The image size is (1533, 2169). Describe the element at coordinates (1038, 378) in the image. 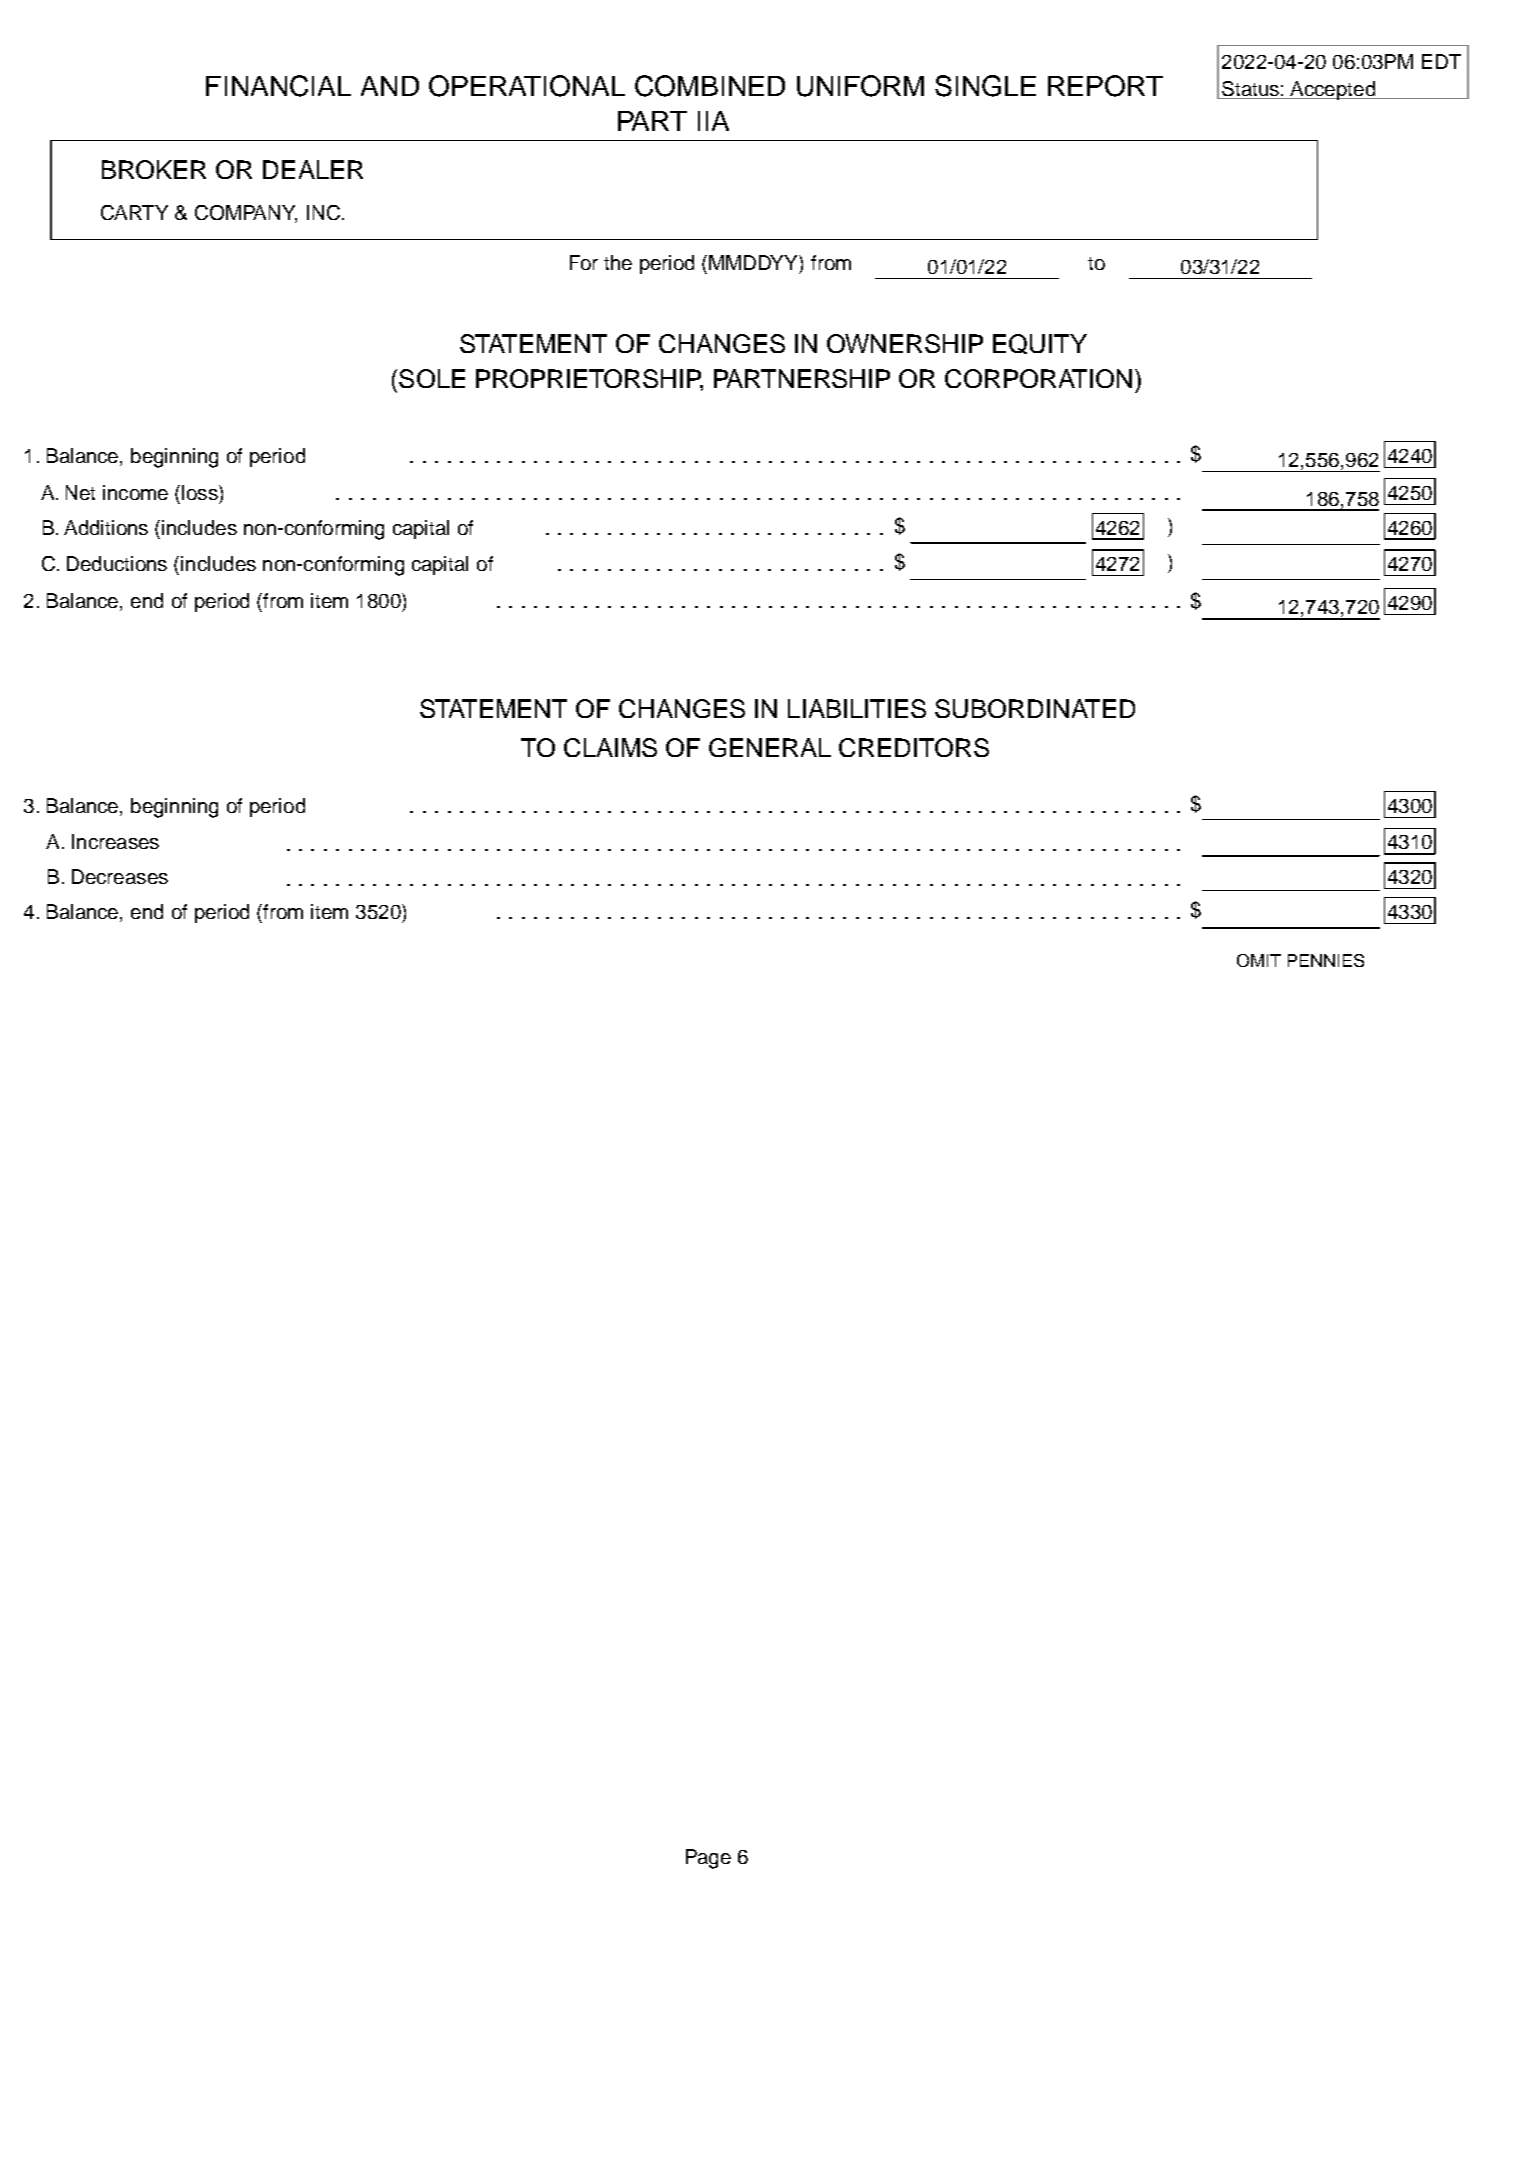

I see `CORPORATION` at that location.
